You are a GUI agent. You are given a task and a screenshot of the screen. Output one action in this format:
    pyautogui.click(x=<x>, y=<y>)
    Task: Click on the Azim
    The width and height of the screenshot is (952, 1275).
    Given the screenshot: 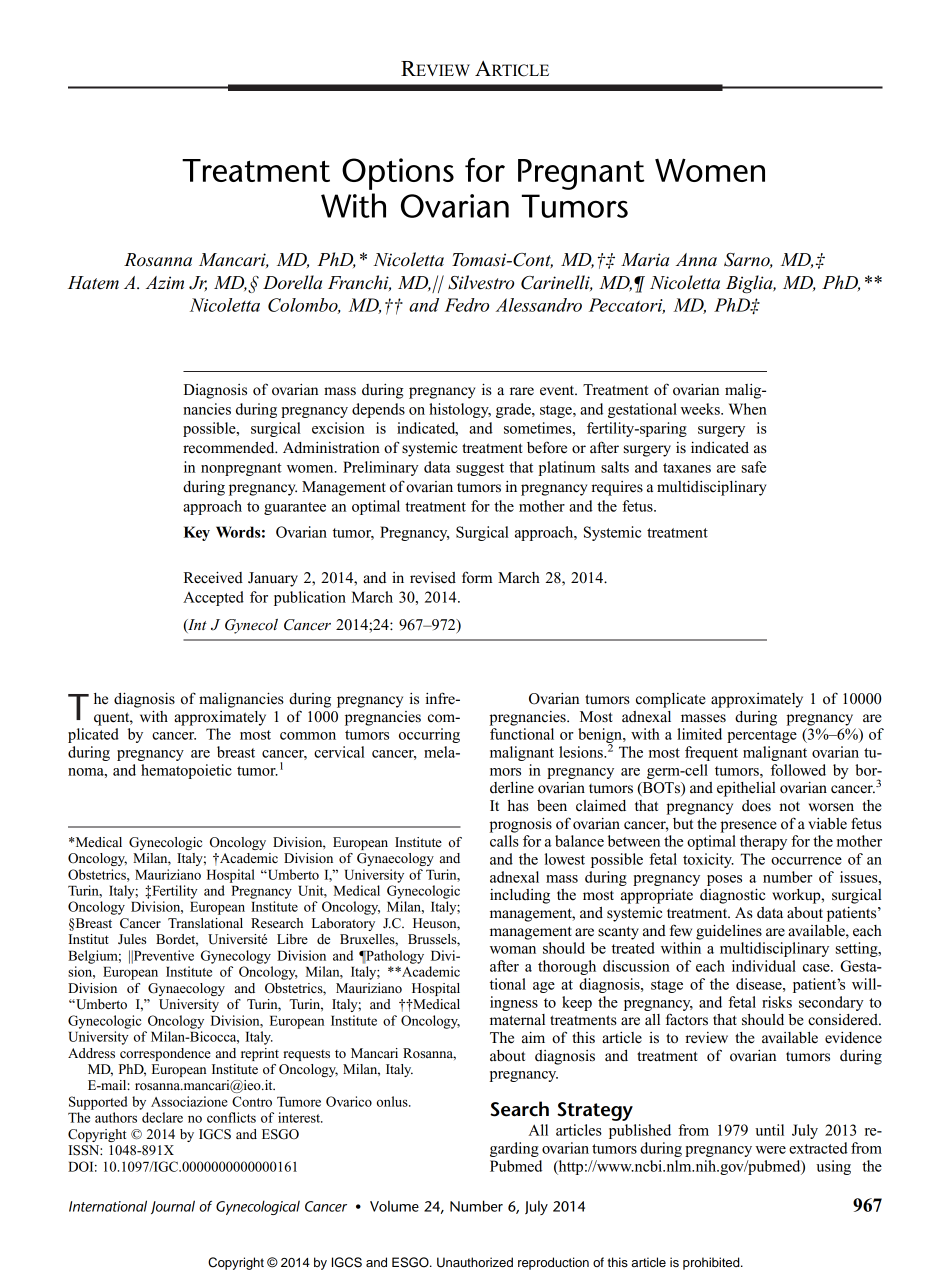 What is the action you would take?
    pyautogui.click(x=165, y=282)
